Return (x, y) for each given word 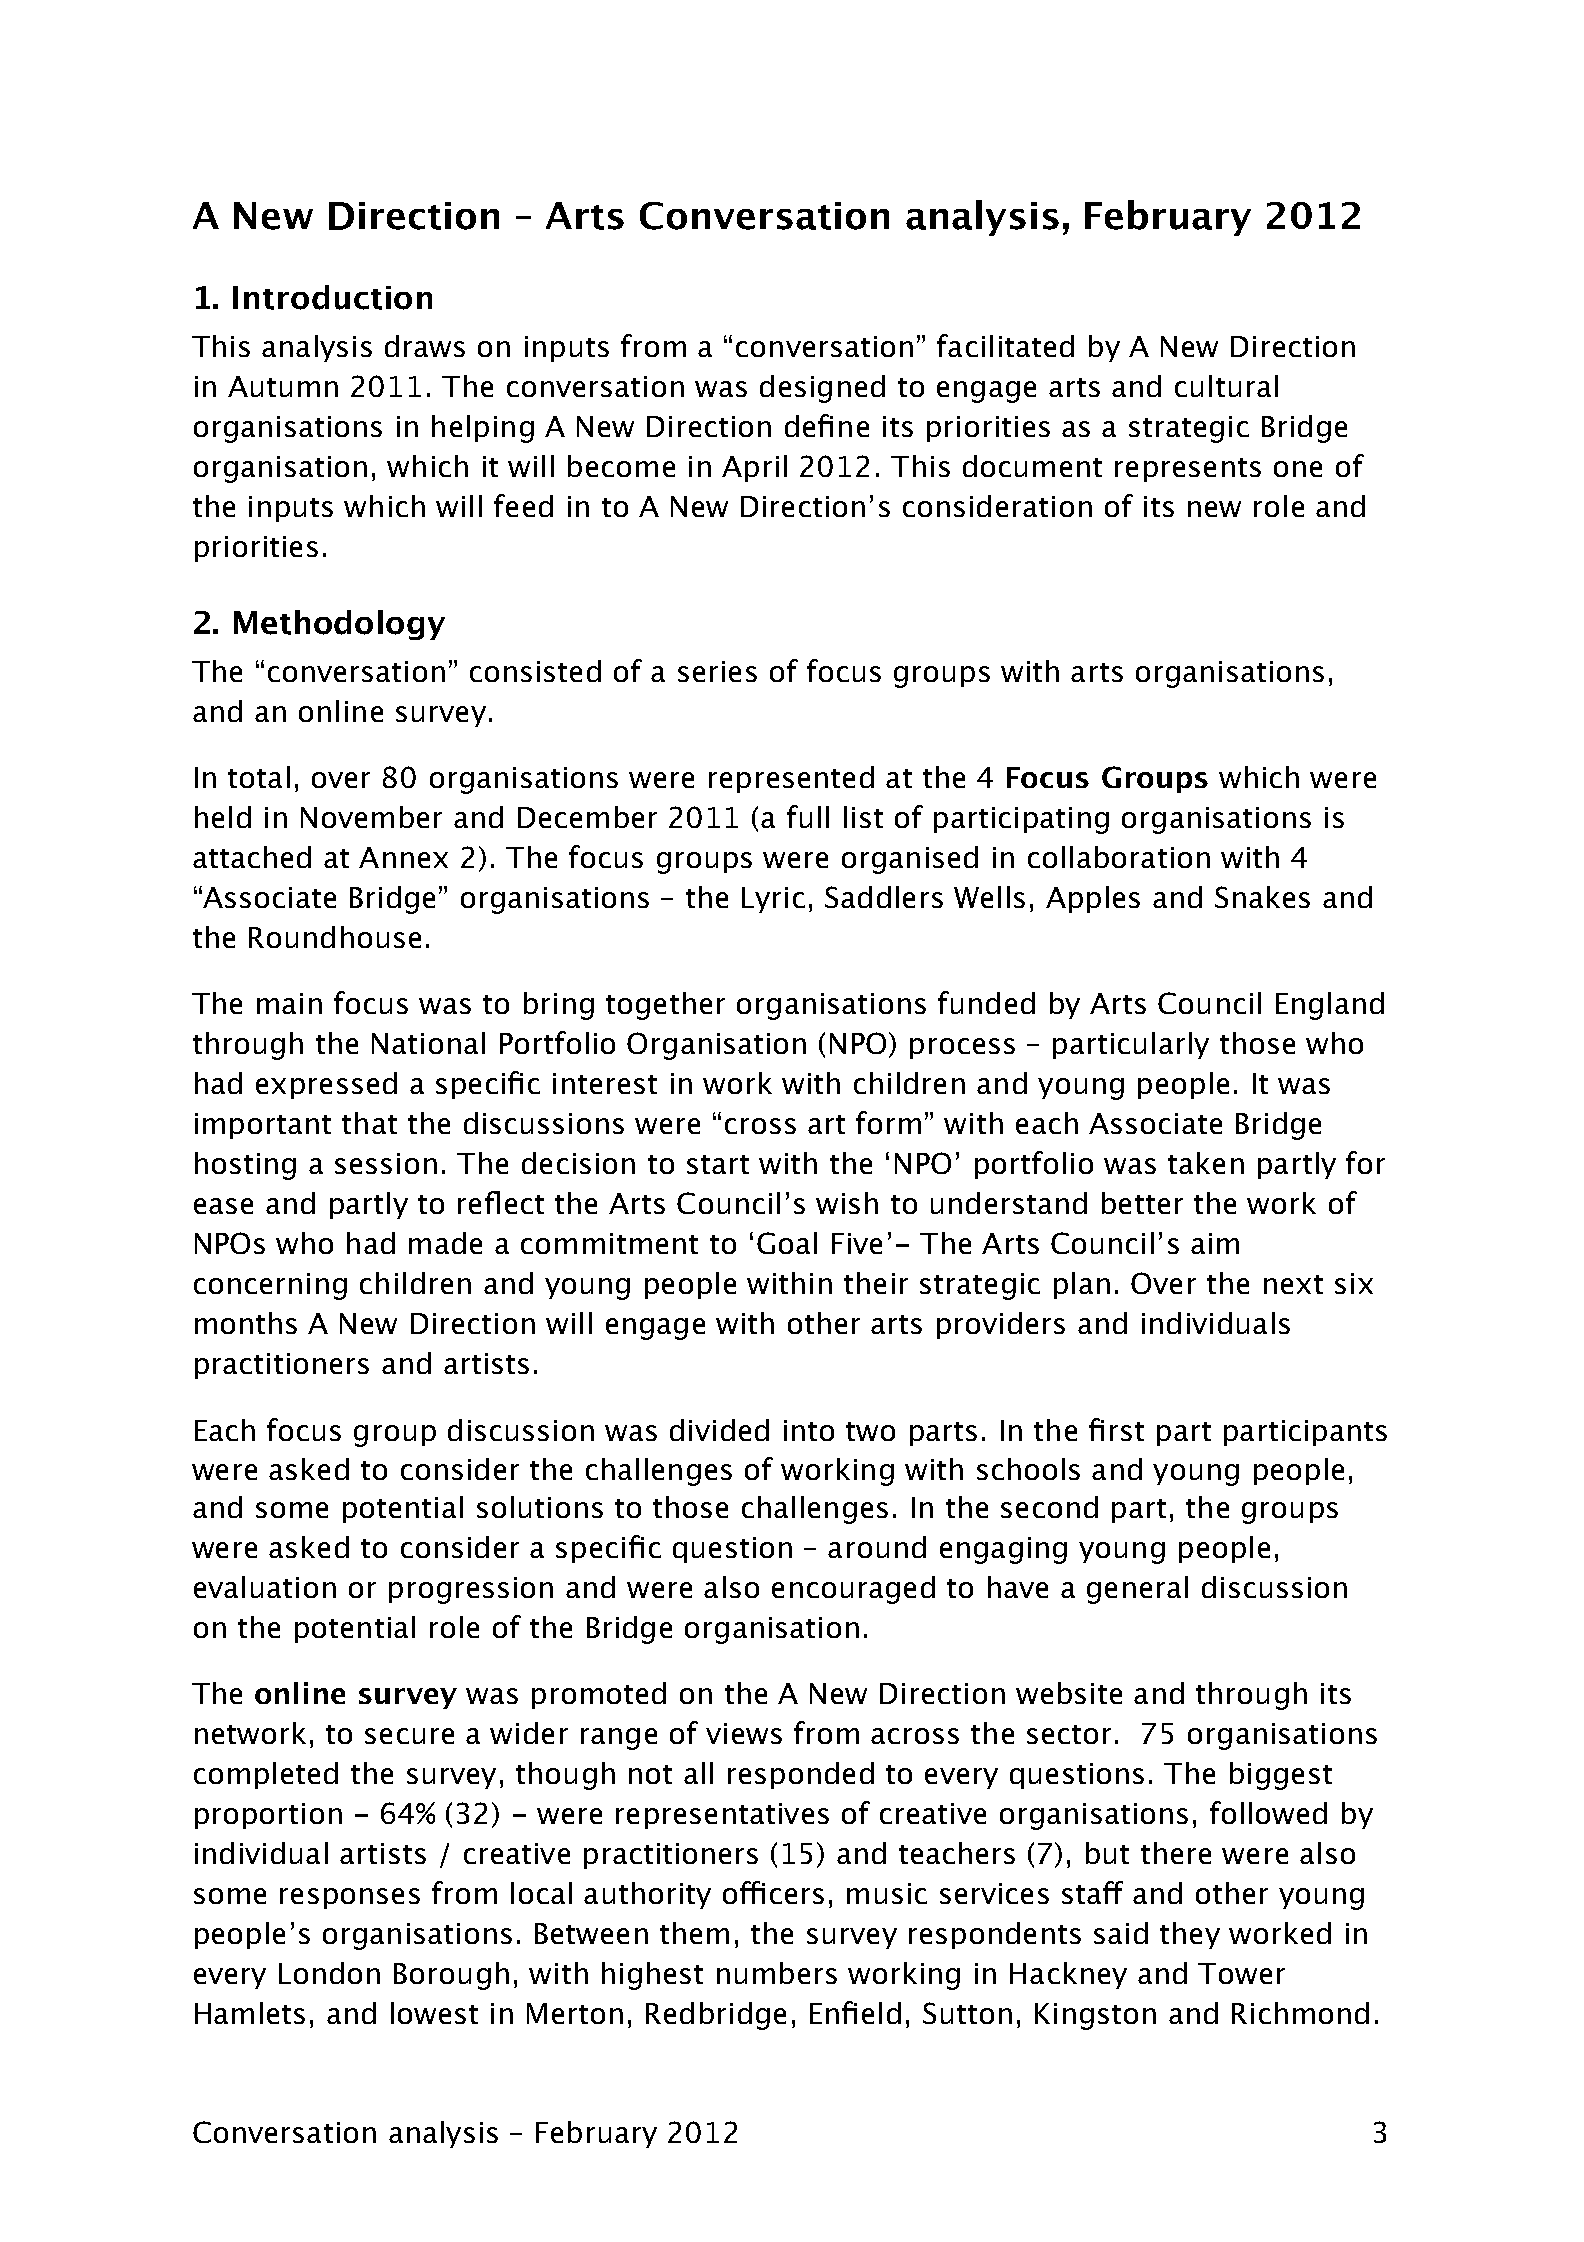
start (718, 1164)
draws (425, 346)
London (329, 1973)
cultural (1226, 386)
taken (1206, 1163)
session (386, 1163)
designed (822, 389)
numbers (777, 1973)
